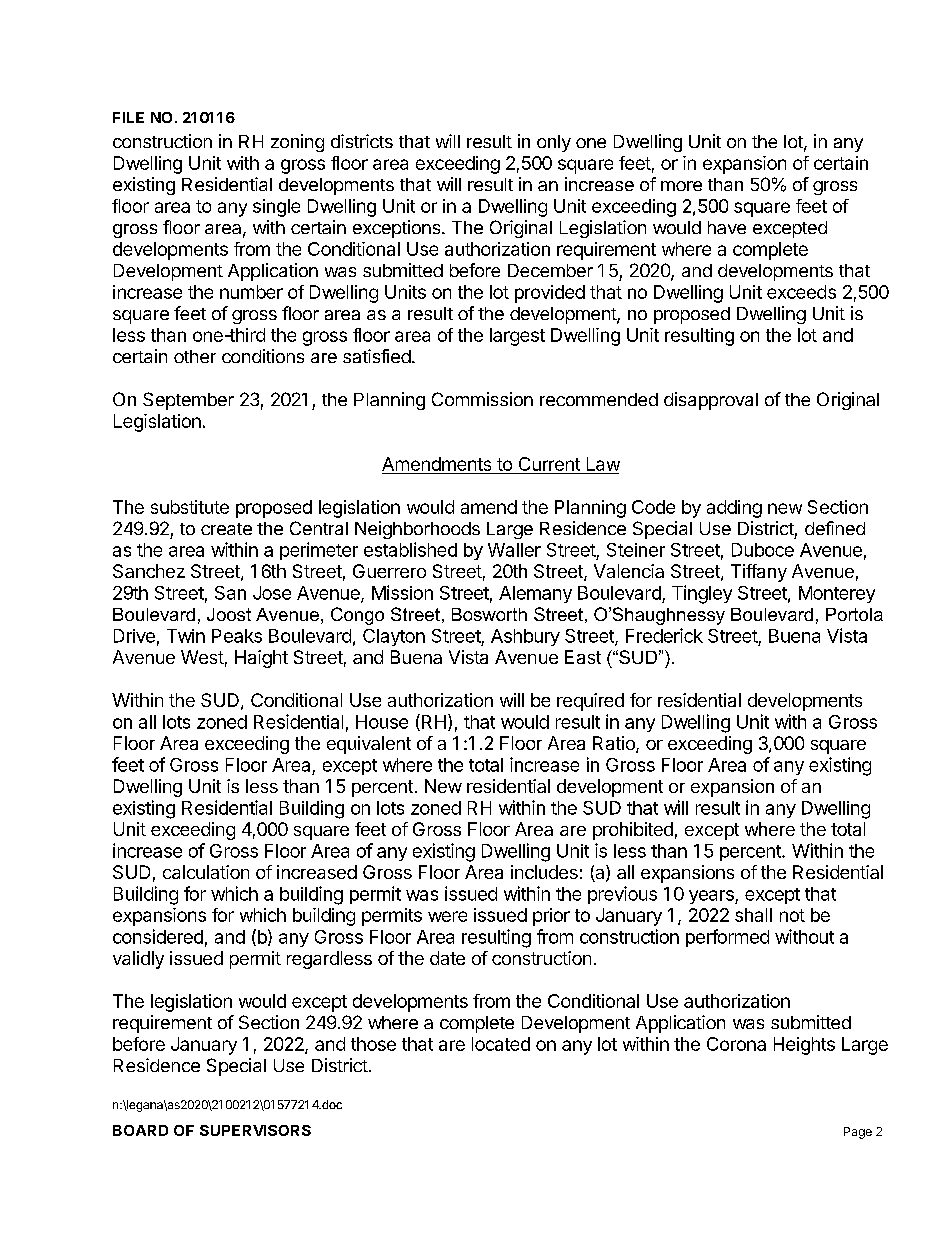  I want to click on disapproval, so click(711, 401).
